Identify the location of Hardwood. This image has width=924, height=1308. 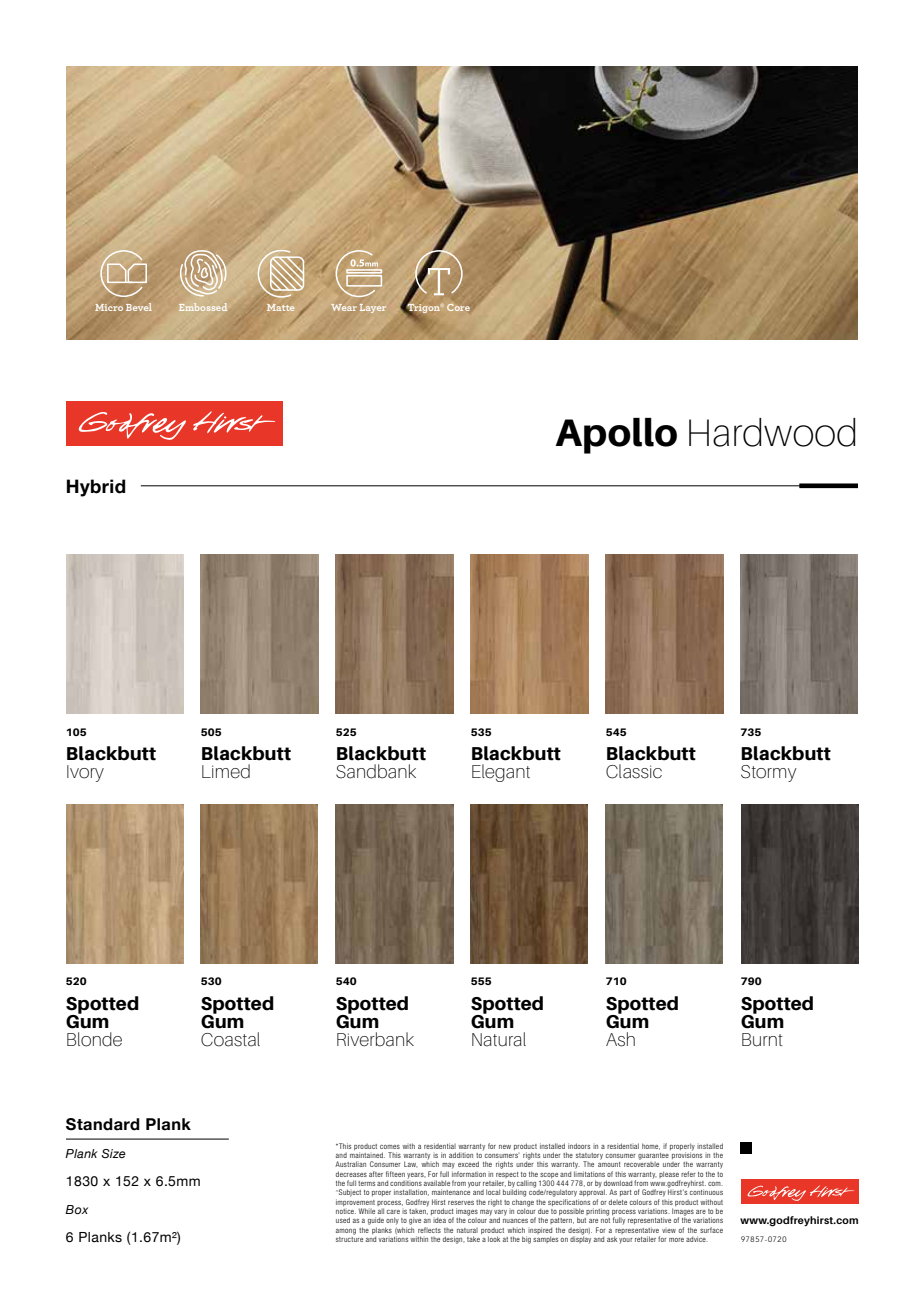
(772, 432).
